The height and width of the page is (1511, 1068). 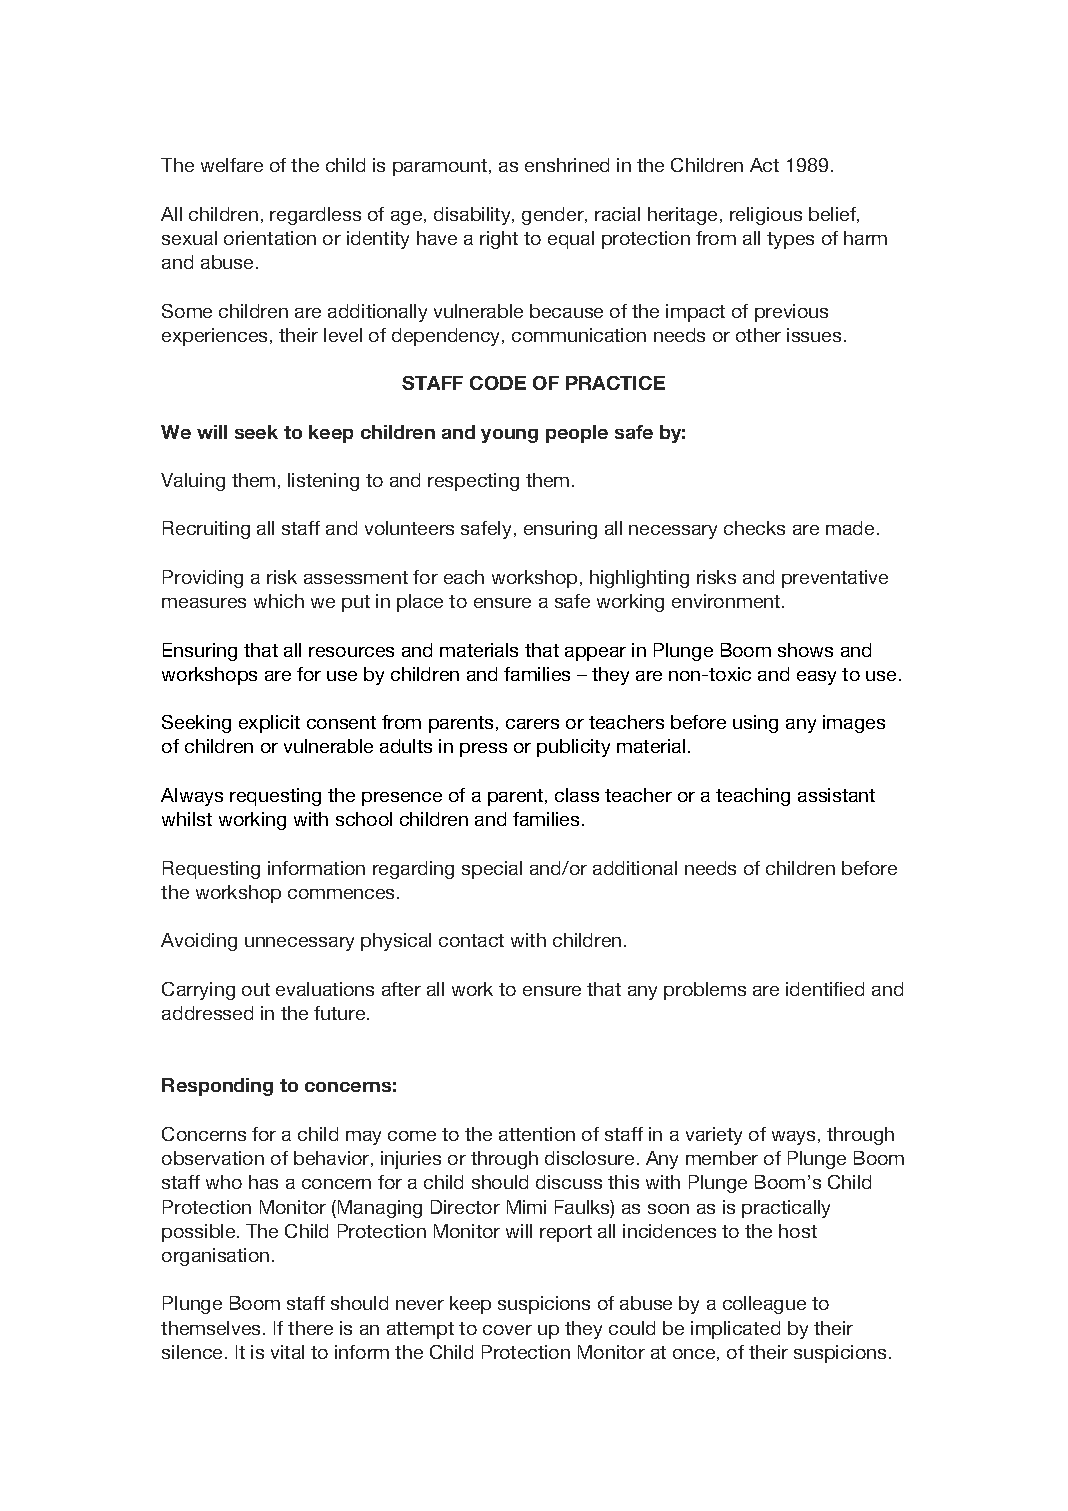 I want to click on contact, so click(x=471, y=940).
